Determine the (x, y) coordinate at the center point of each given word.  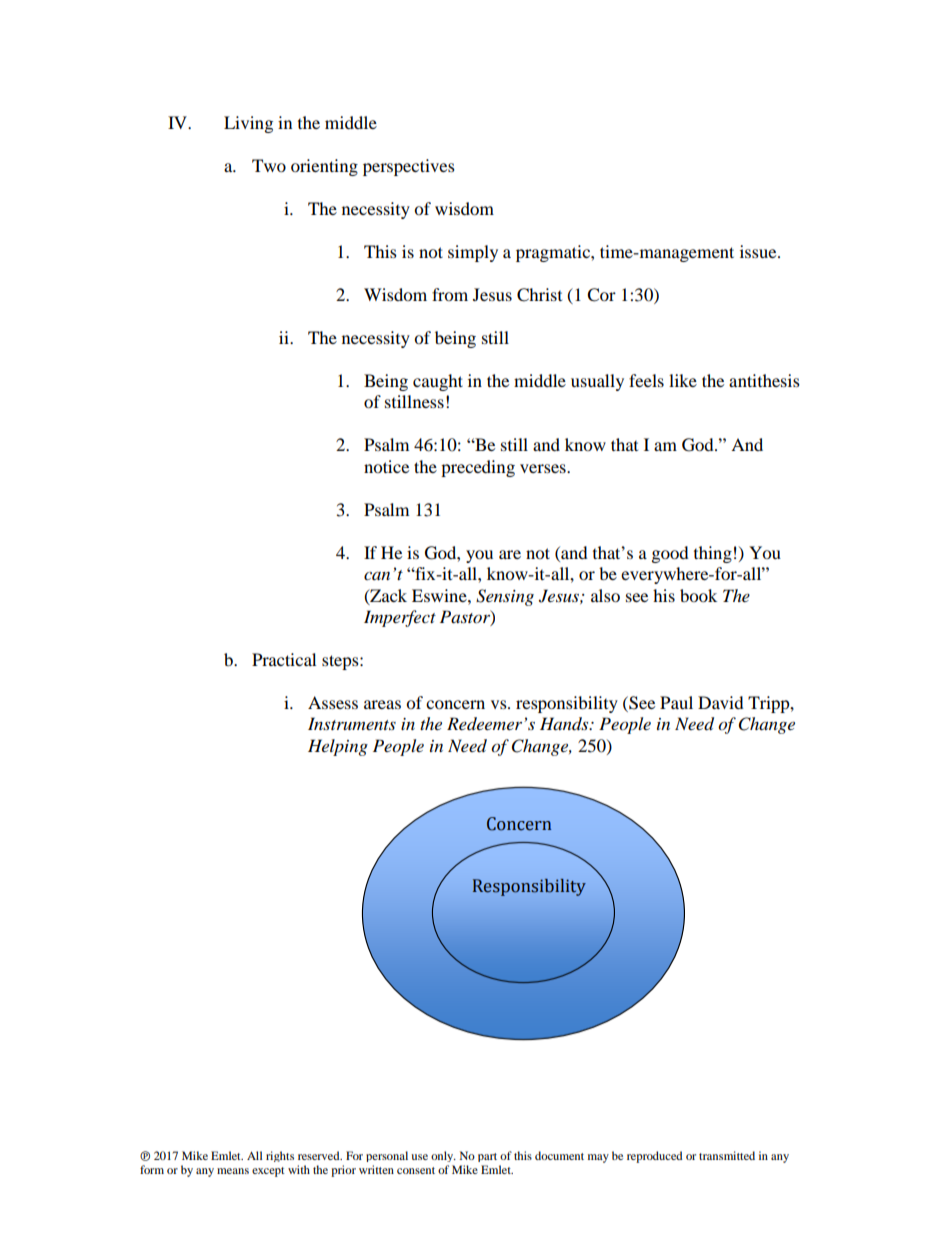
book (698, 595)
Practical (284, 659)
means (233, 1171)
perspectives (409, 167)
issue (759, 251)
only (443, 1156)
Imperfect (400, 618)
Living (248, 124)
